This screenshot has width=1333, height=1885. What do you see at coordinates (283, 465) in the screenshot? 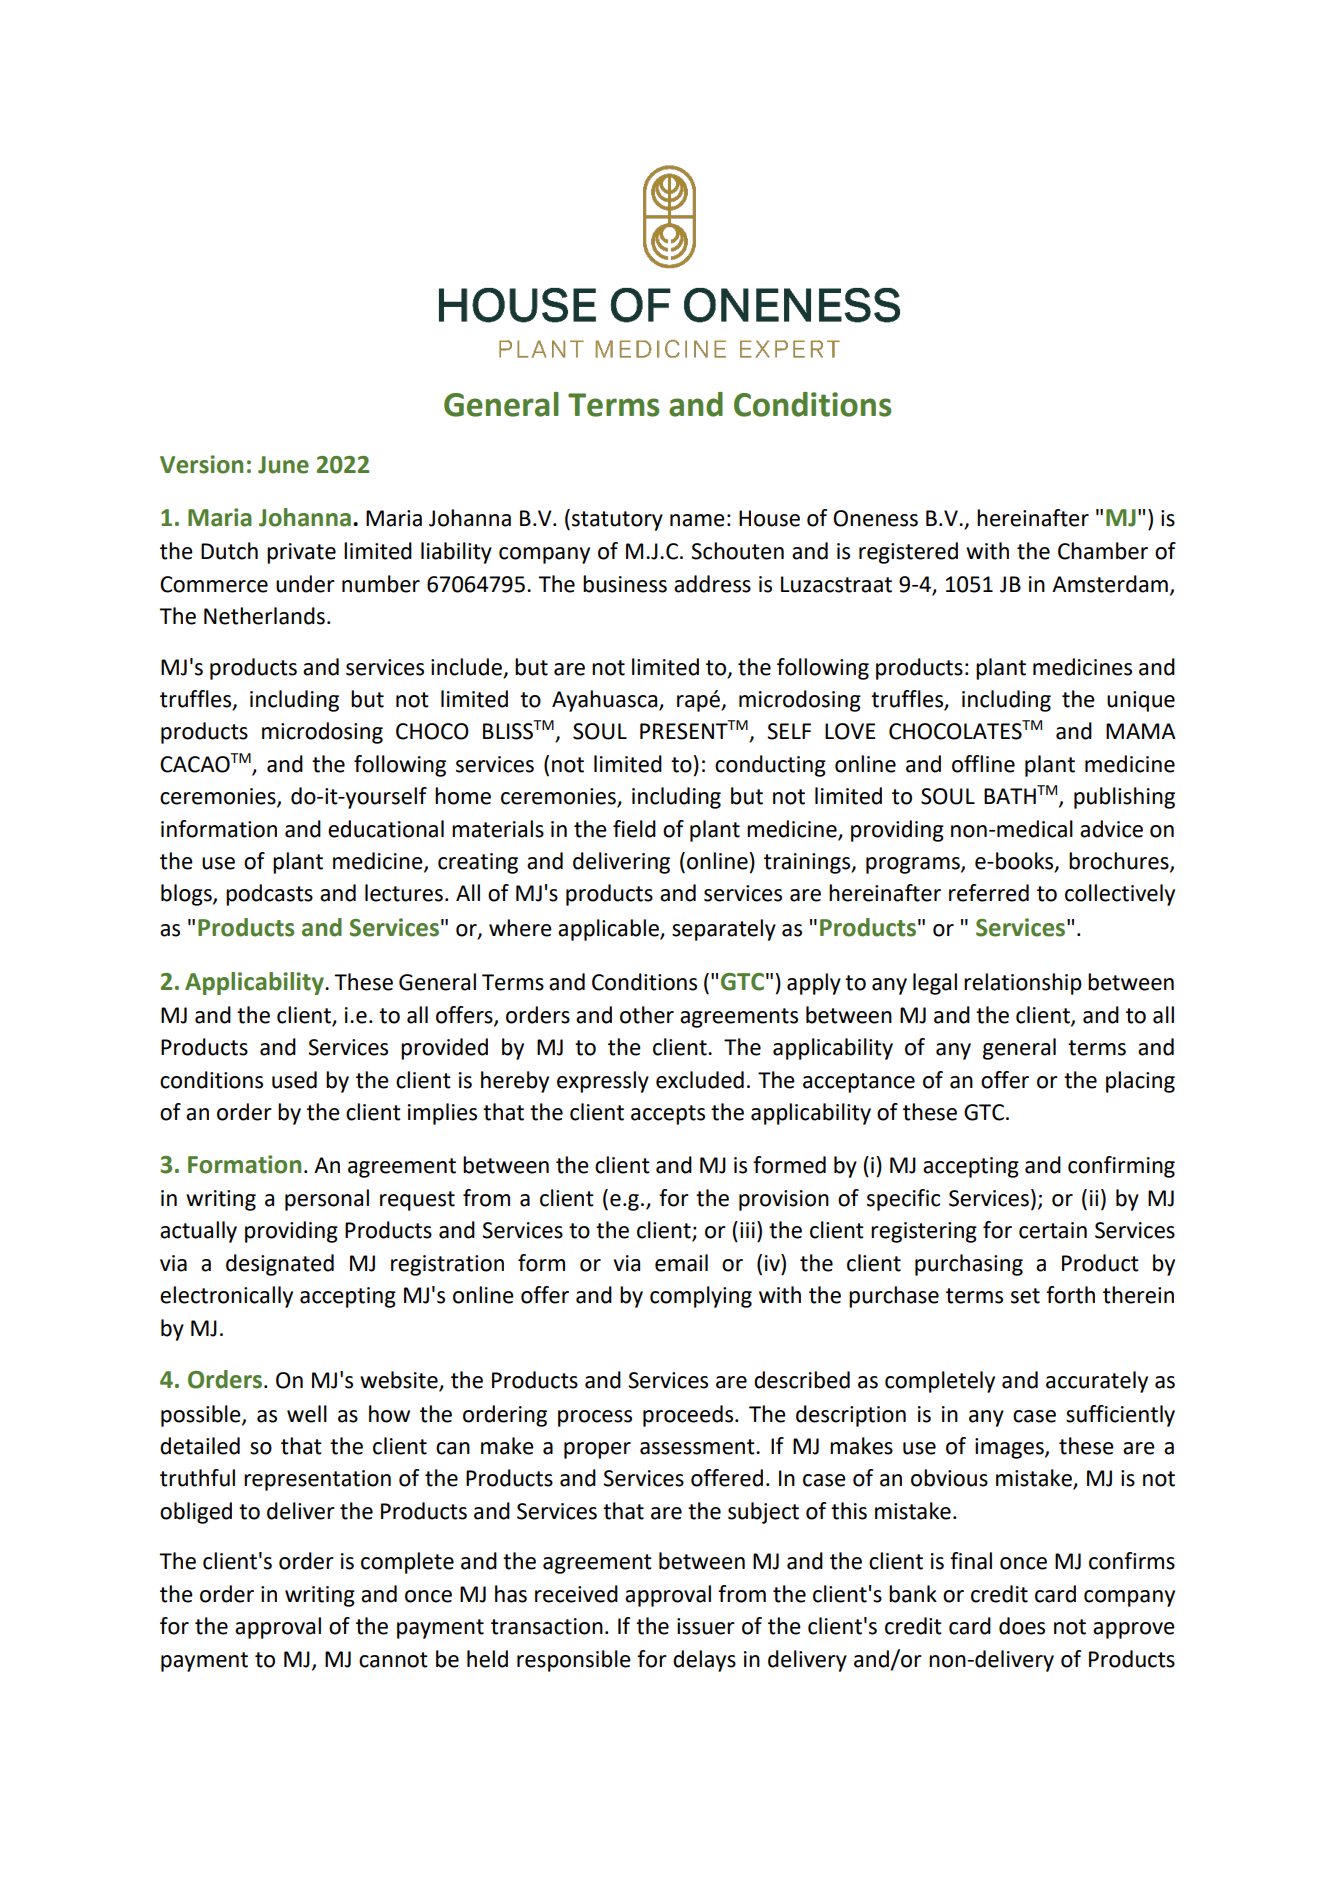
I see `June` at bounding box center [283, 465].
